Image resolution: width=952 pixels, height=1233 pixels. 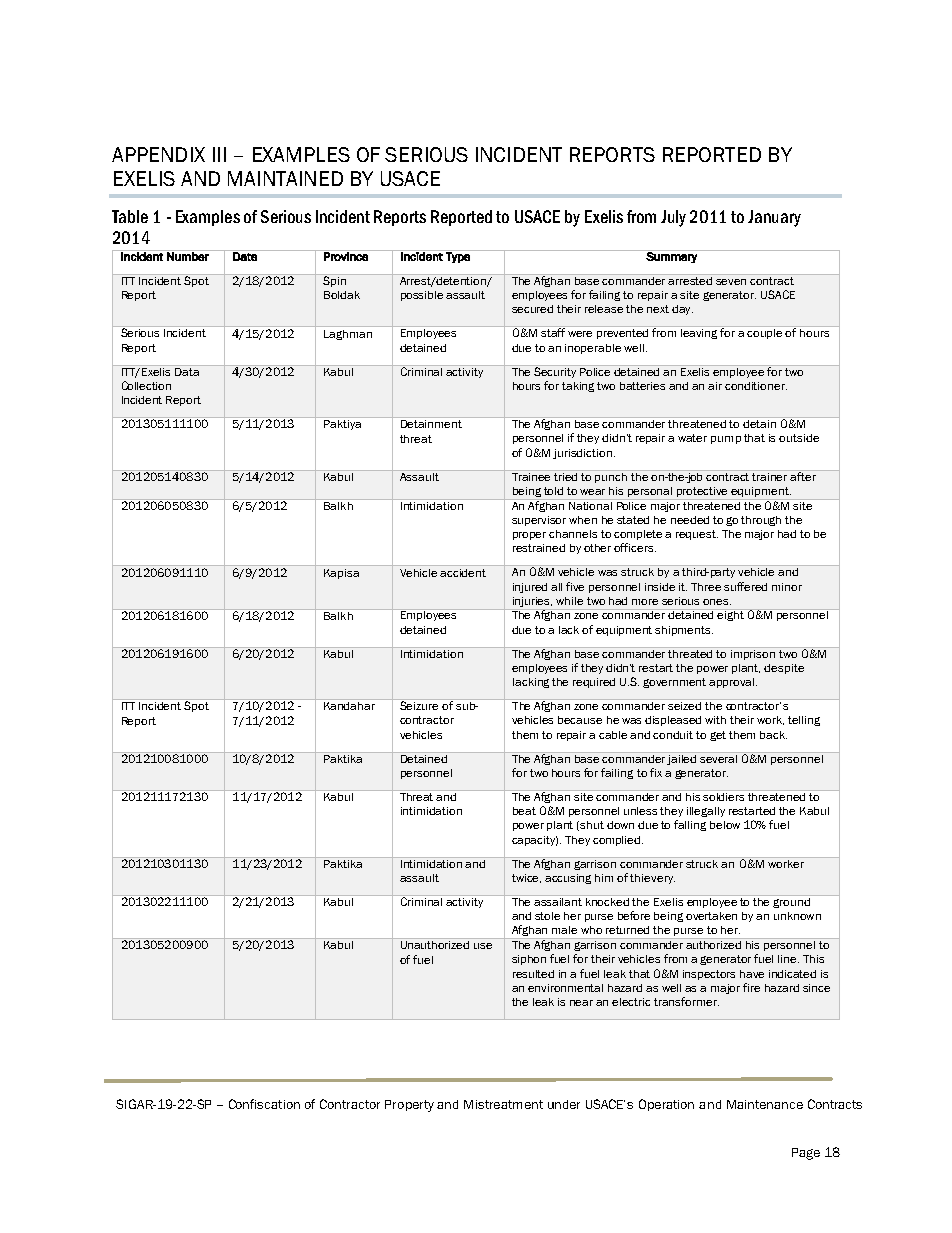 What do you see at coordinates (774, 218) in the screenshot?
I see `January` at bounding box center [774, 218].
